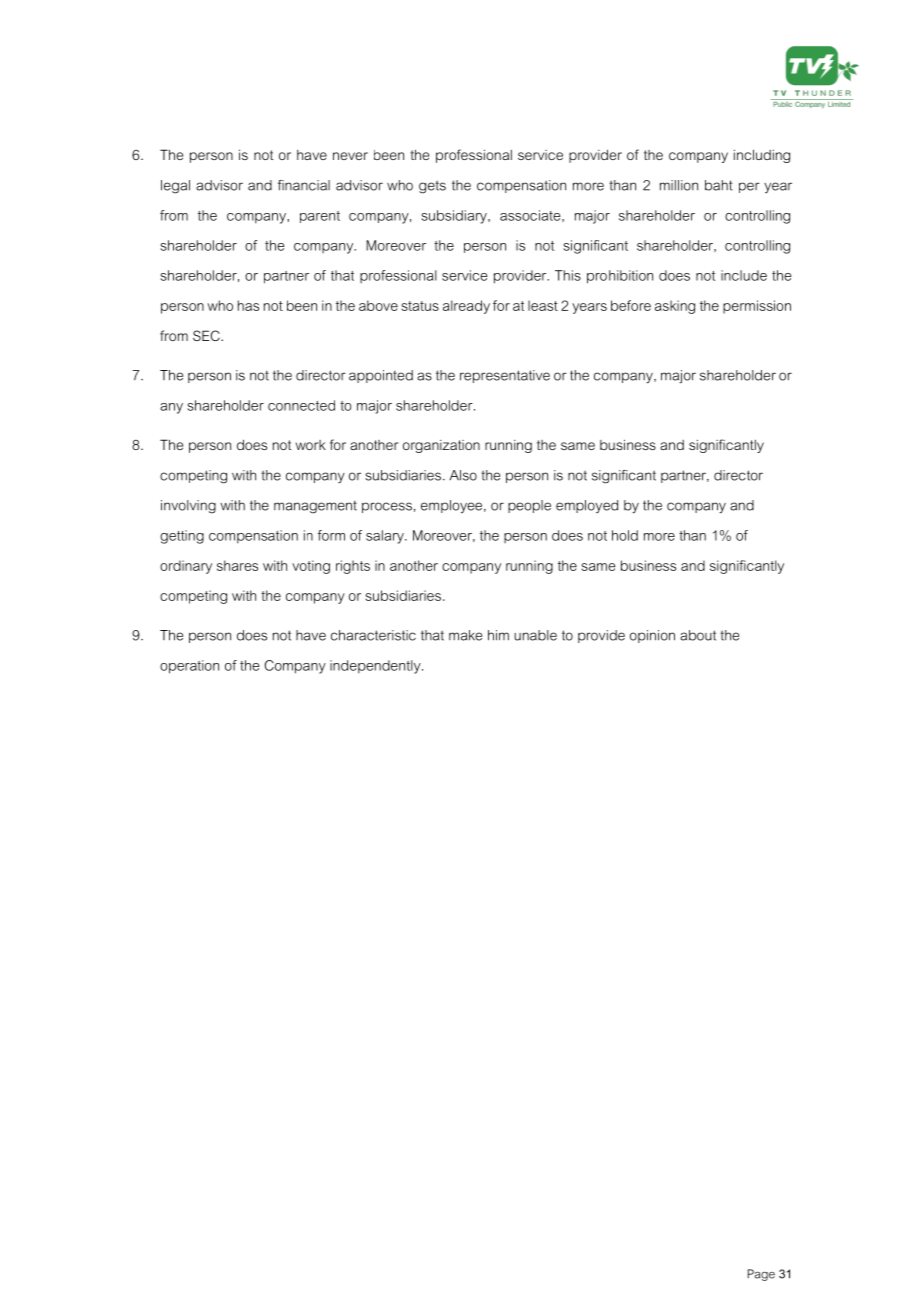 The image size is (924, 1308). Describe the element at coordinates (679, 185) in the screenshot. I see `million` at that location.
